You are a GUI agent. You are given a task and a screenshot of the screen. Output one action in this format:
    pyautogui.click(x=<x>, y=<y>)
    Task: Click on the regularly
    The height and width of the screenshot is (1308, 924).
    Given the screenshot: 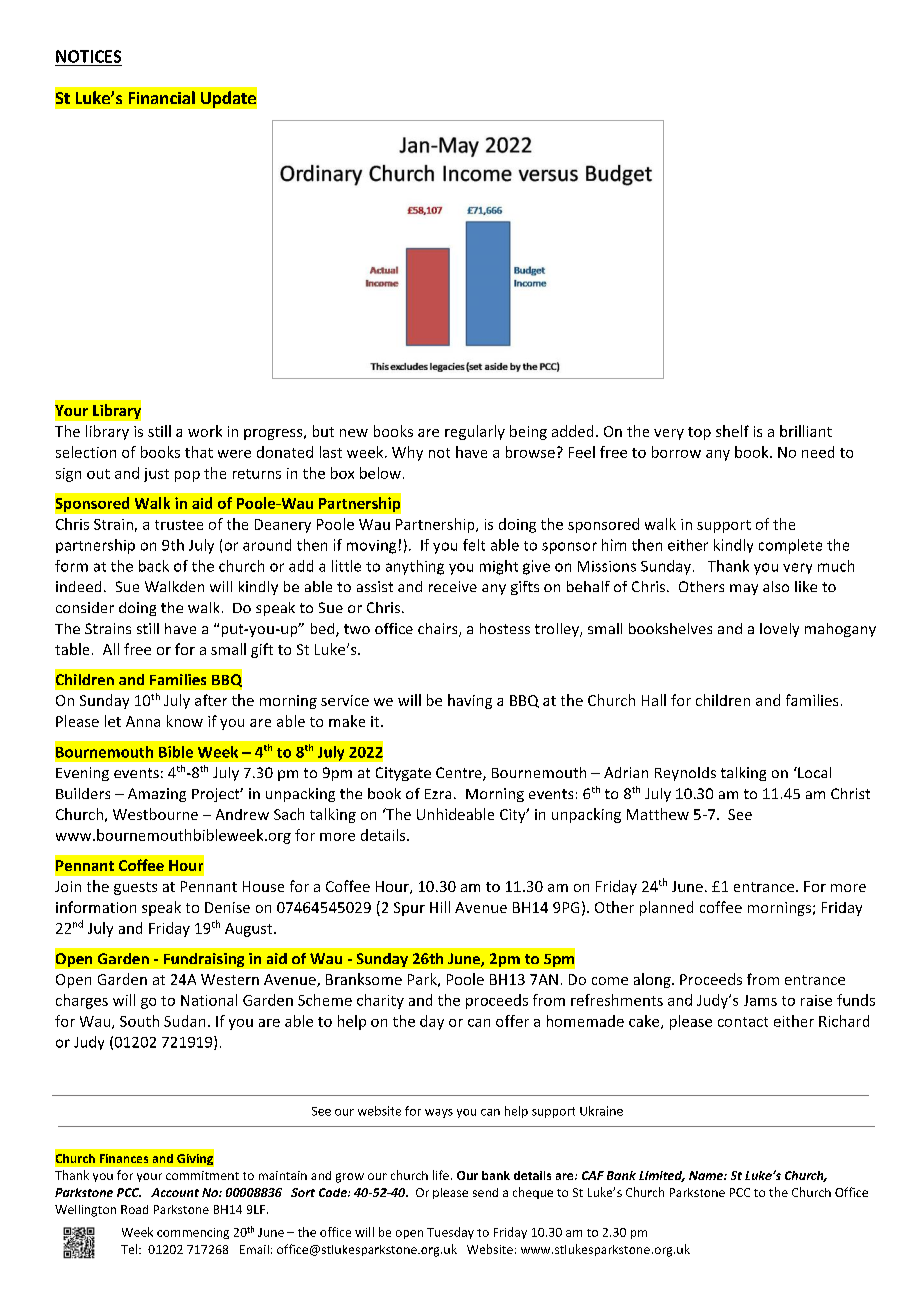 What is the action you would take?
    pyautogui.click(x=475, y=432)
